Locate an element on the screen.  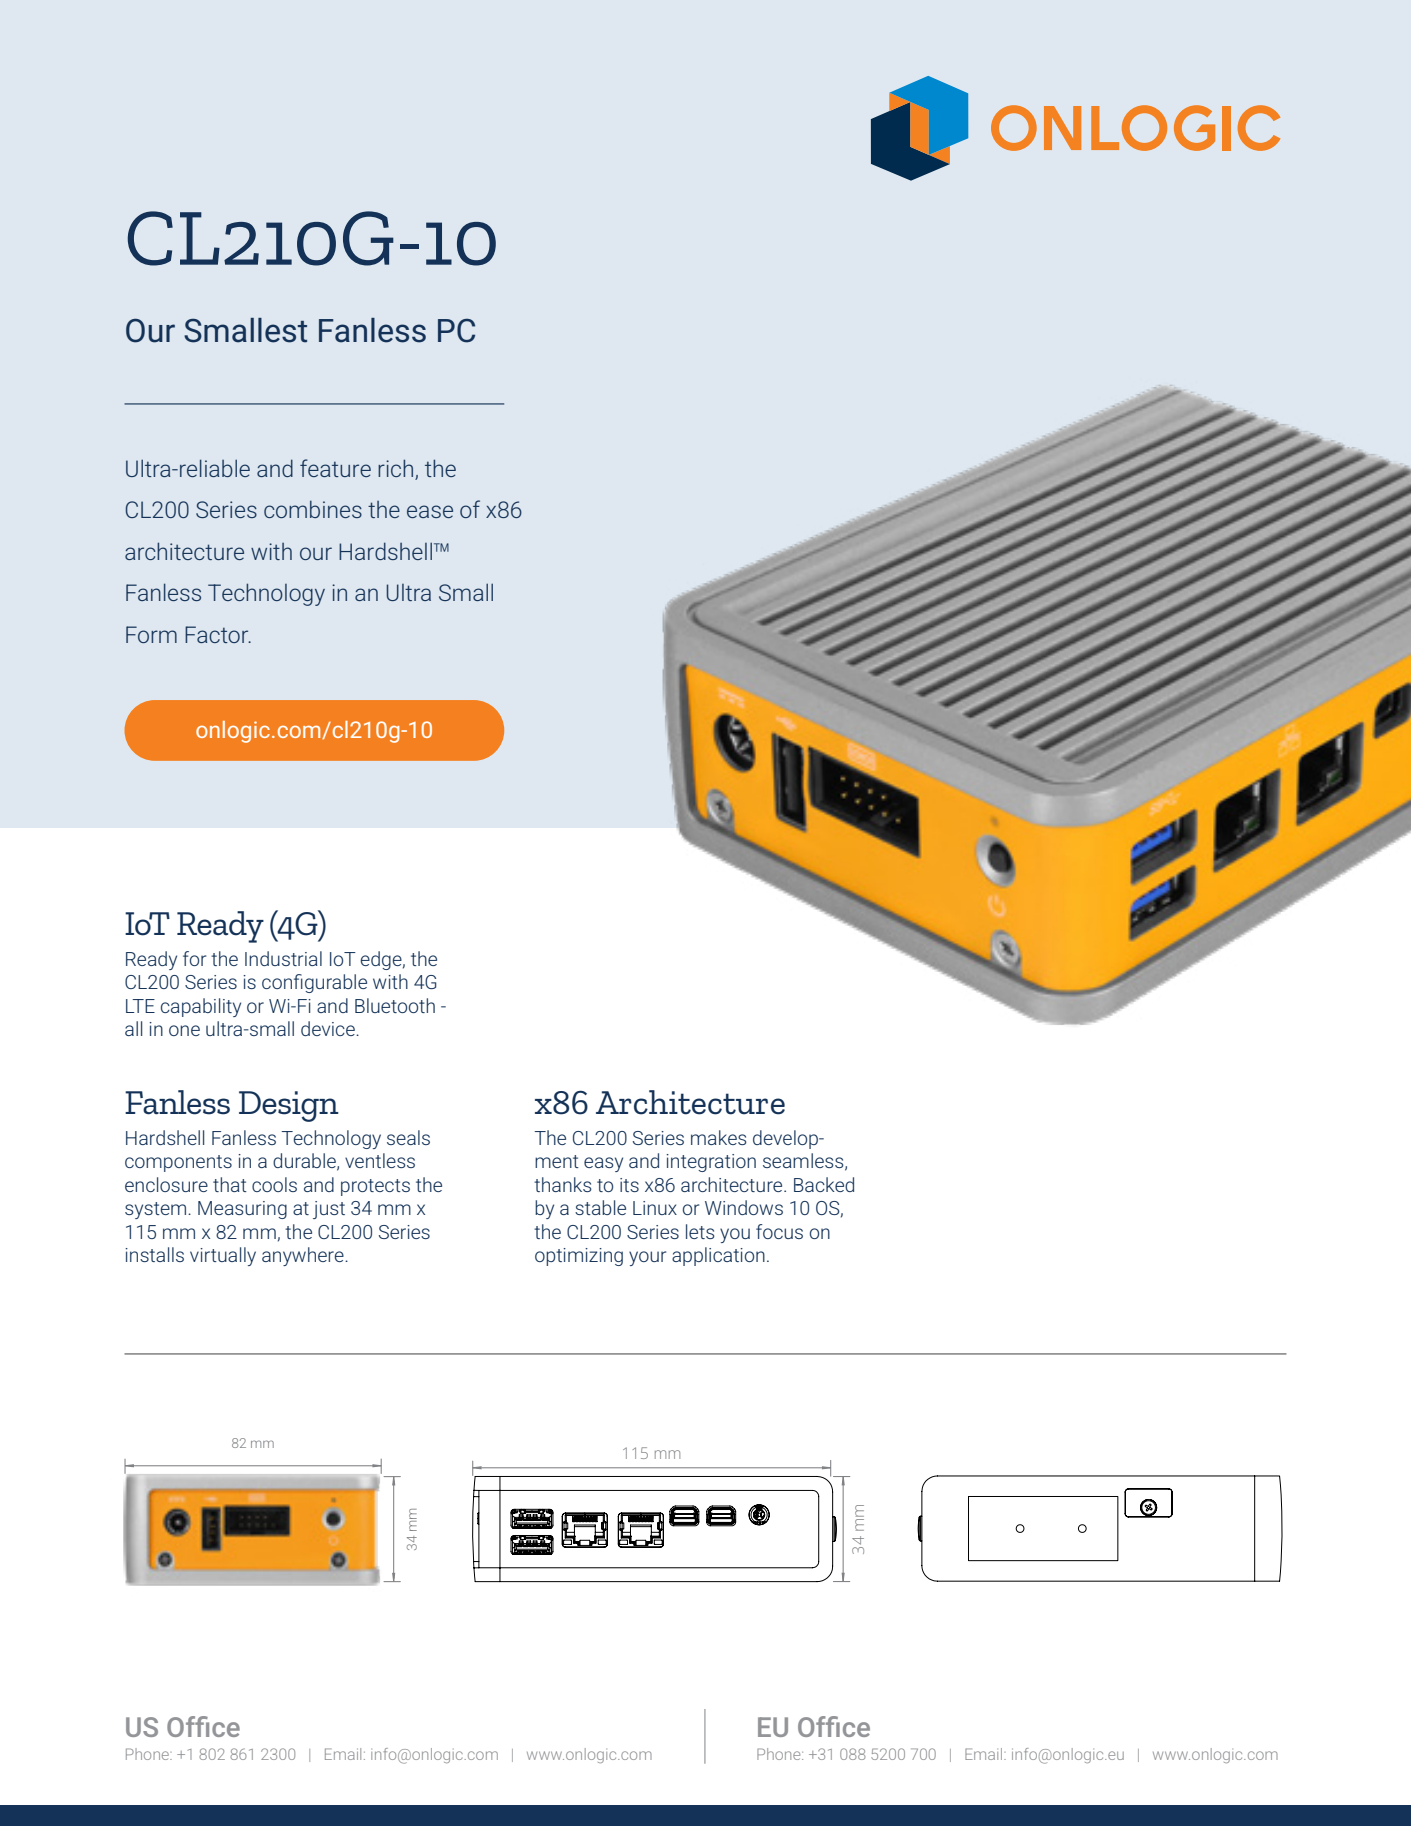
optimizing is located at coordinates (579, 1257).
